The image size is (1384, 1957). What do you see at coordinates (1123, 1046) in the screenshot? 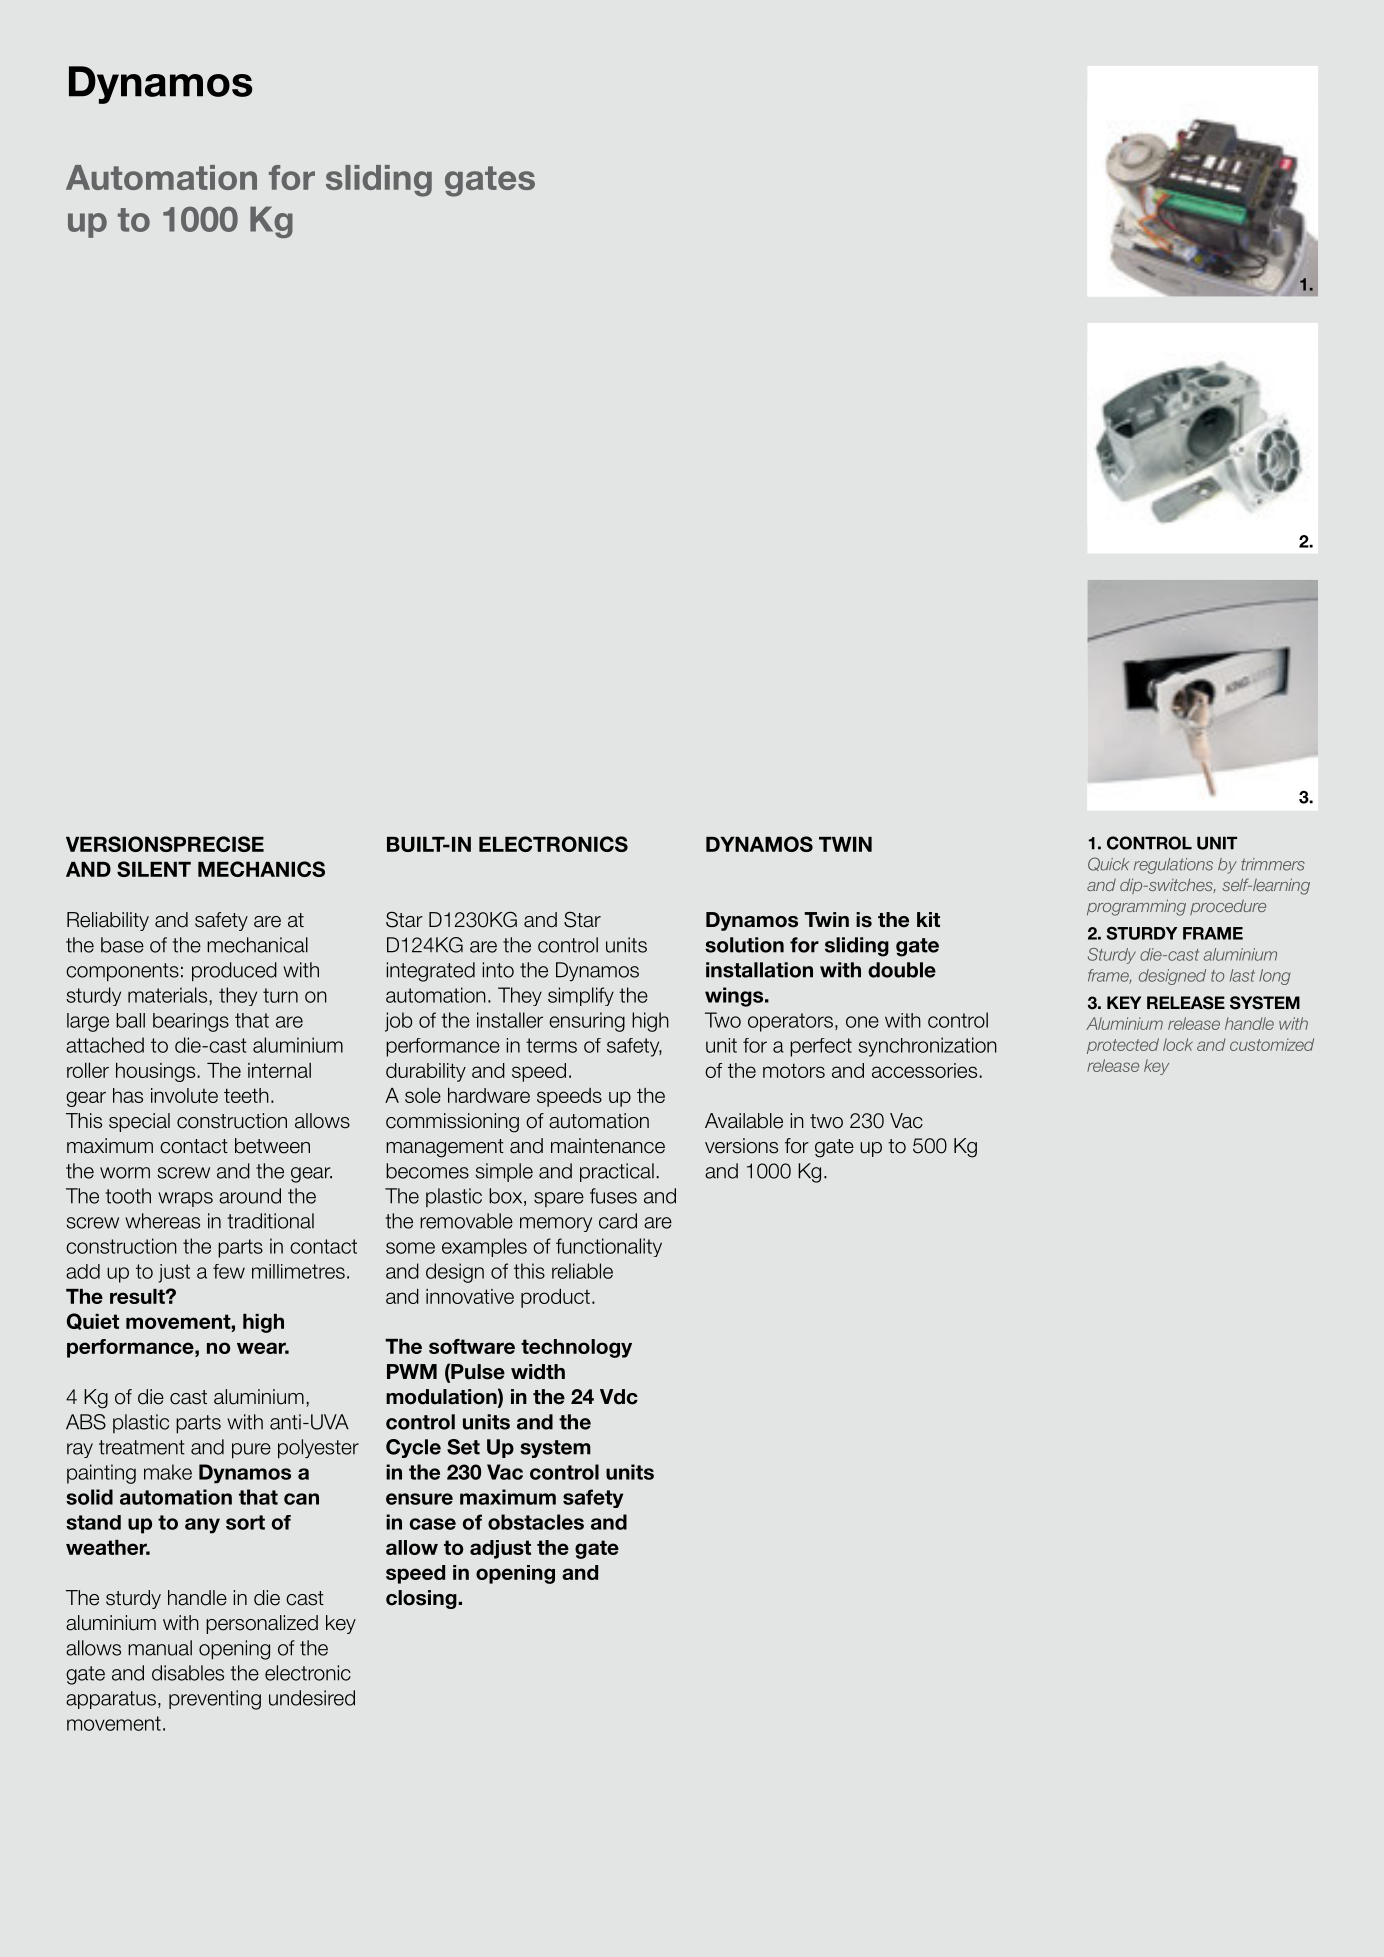
I see `protected` at bounding box center [1123, 1046].
